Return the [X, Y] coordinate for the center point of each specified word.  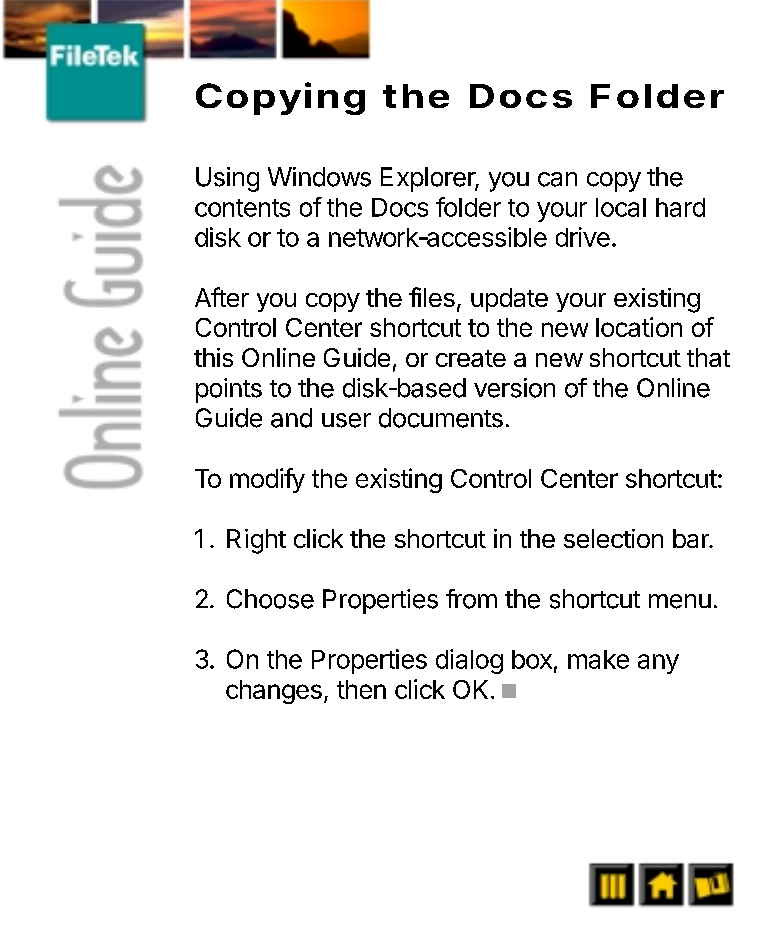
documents [441, 418]
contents [242, 208]
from [471, 599]
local [621, 207]
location [639, 327]
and [291, 418]
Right [256, 541]
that [708, 357]
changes [274, 692]
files [432, 297]
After [222, 297]
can [557, 179]
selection [613, 538]
